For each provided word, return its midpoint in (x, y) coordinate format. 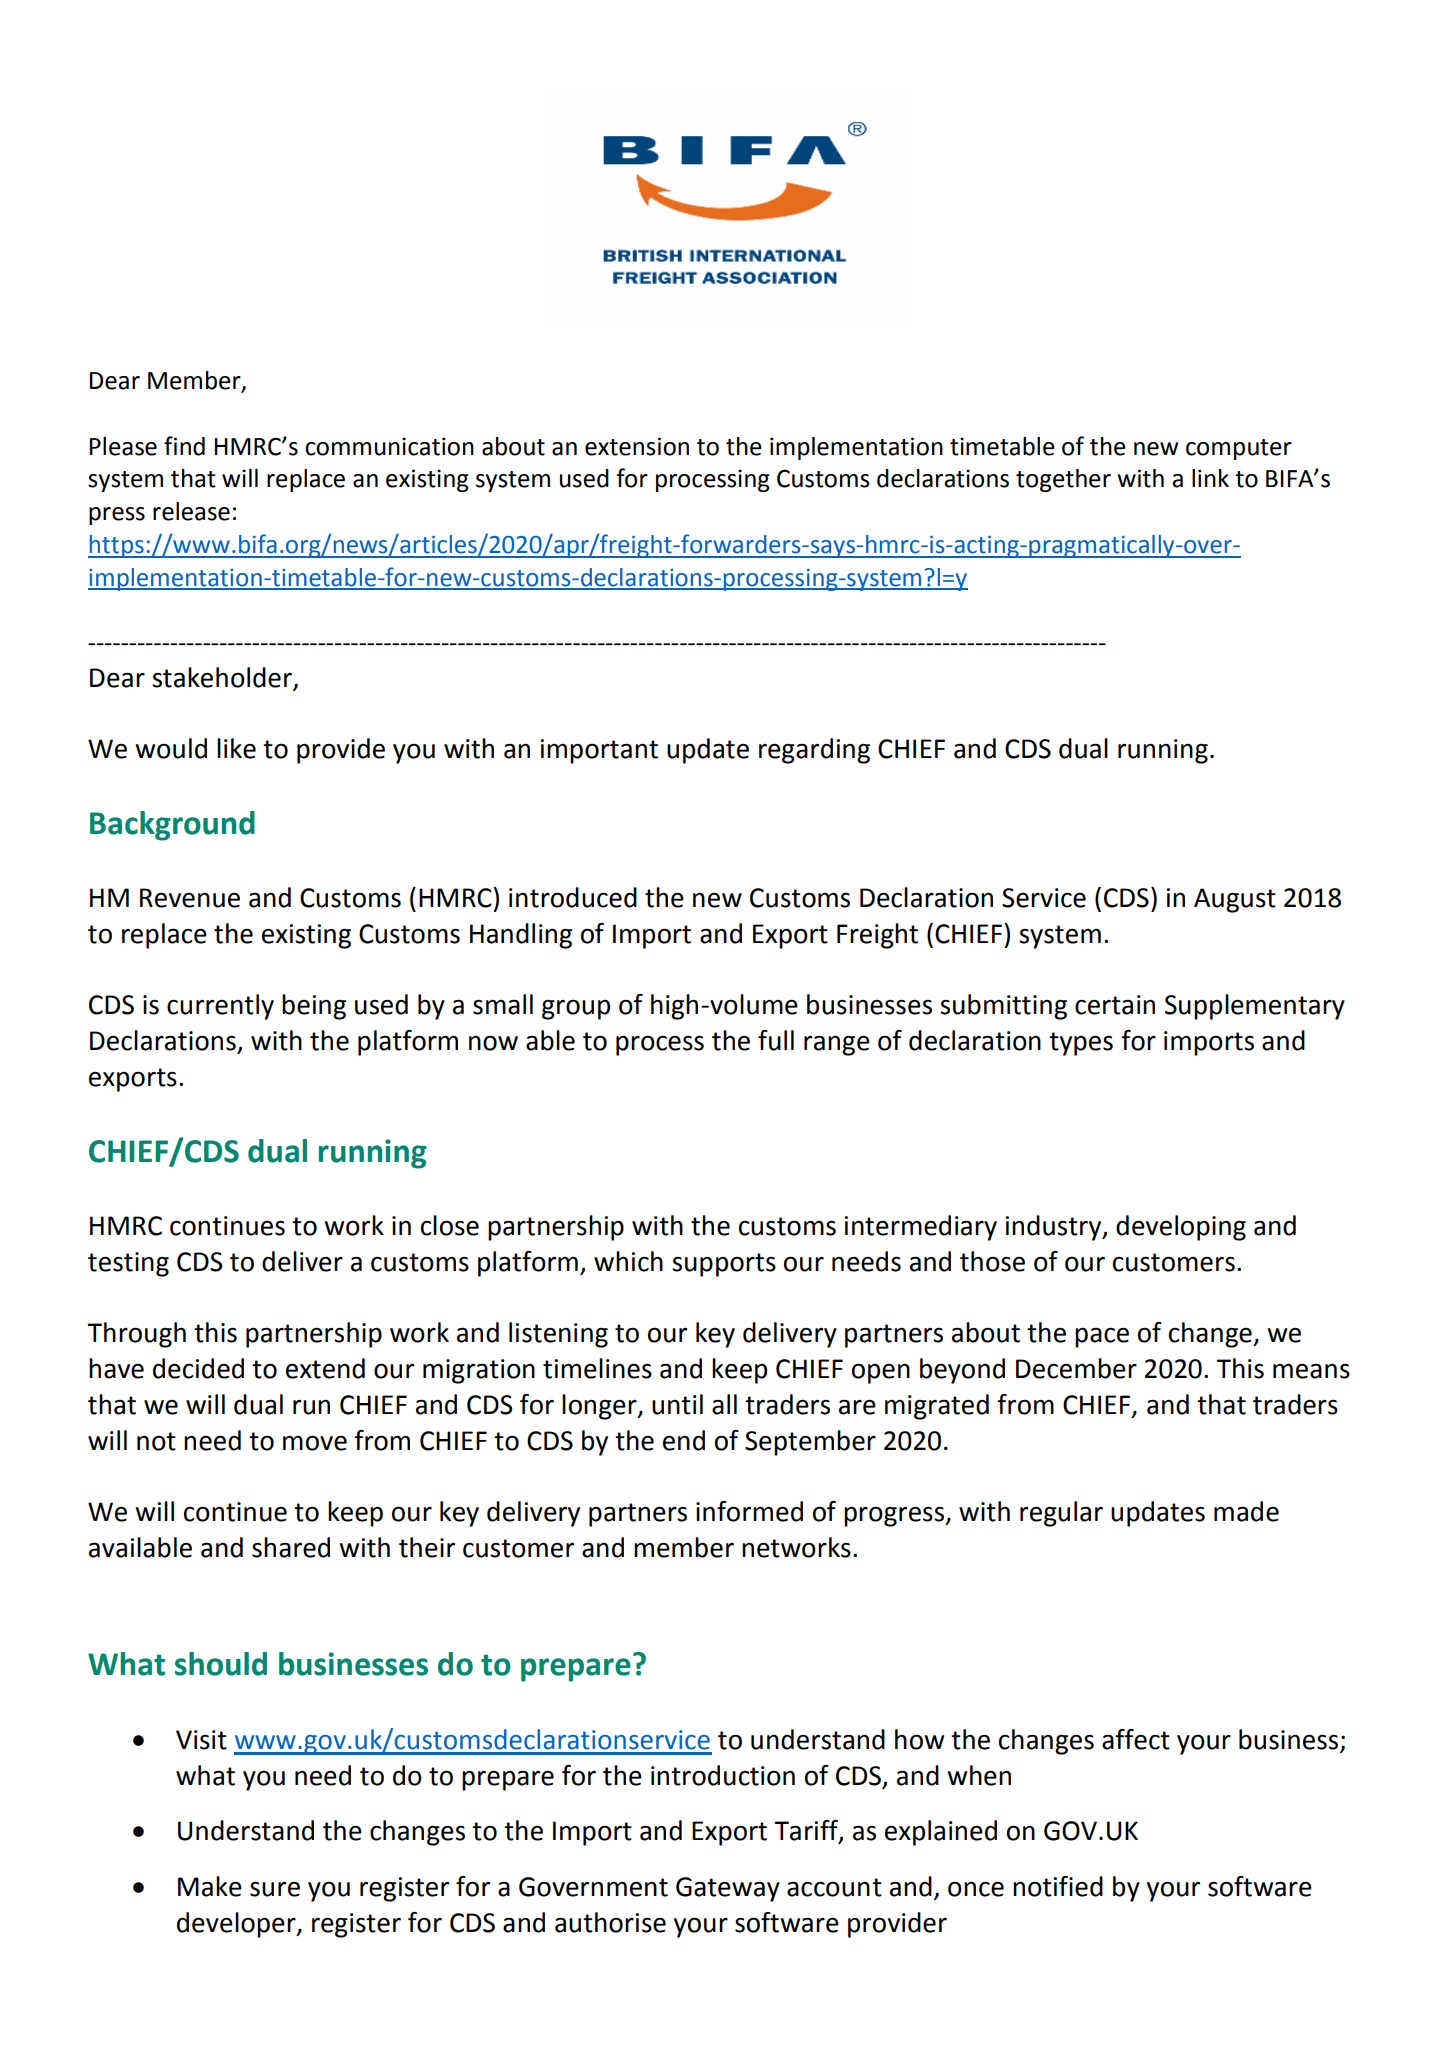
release (191, 511)
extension (637, 446)
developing (1181, 1228)
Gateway (728, 1889)
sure (275, 1889)
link (1210, 478)
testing (128, 1264)
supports (724, 1265)
